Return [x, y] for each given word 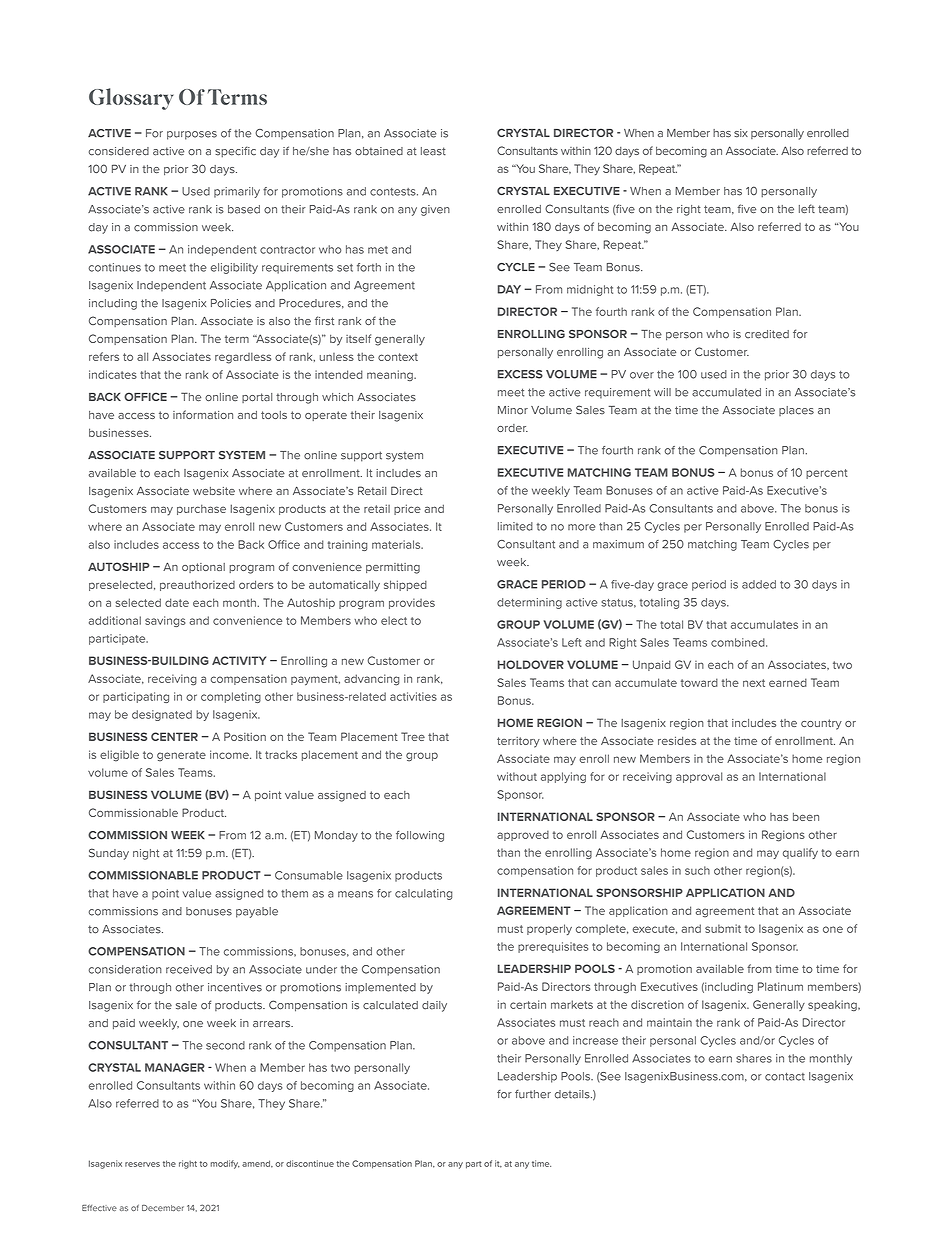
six [741, 133]
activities [413, 696]
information [203, 414]
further [533, 1094]
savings [165, 621]
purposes [192, 135]
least [433, 151]
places [796, 411]
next [754, 683]
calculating [423, 894]
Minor [513, 410]
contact [785, 1077]
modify [225, 1164]
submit [723, 928]
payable [257, 912]
